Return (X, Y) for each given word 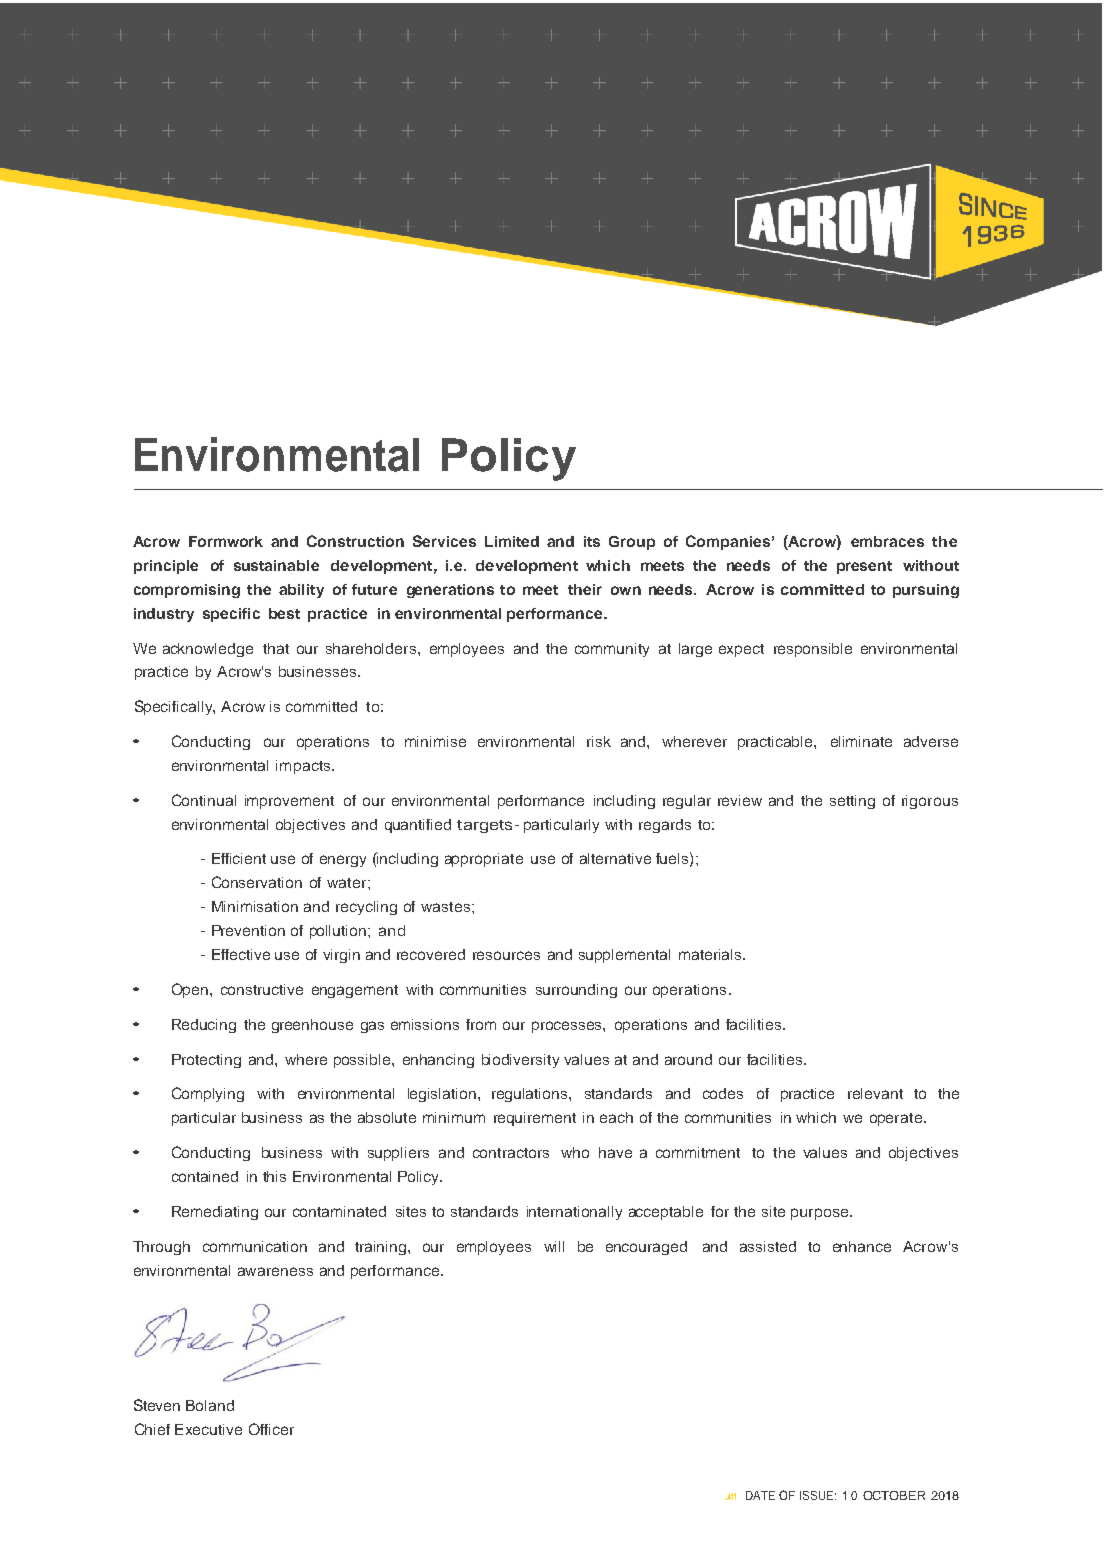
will (554, 1246)
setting (852, 802)
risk (599, 741)
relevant (875, 1093)
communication (255, 1246)
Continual (204, 800)
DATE (760, 1495)
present (864, 567)
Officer (271, 1429)
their (585, 589)
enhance (862, 1246)
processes (568, 1027)
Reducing (204, 1026)
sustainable (276, 565)
